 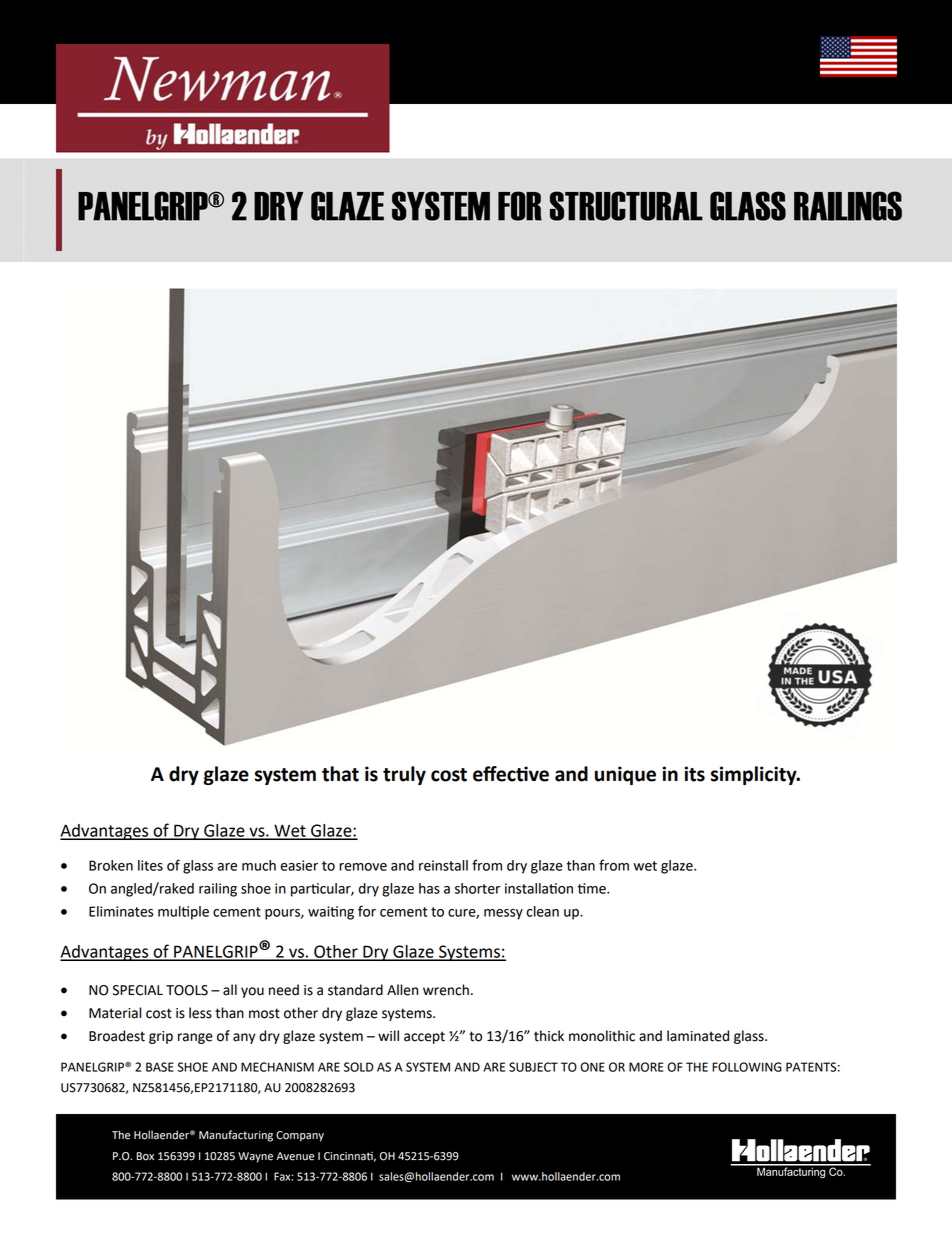 I want to click on STRUCTURAL, so click(x=626, y=206).
